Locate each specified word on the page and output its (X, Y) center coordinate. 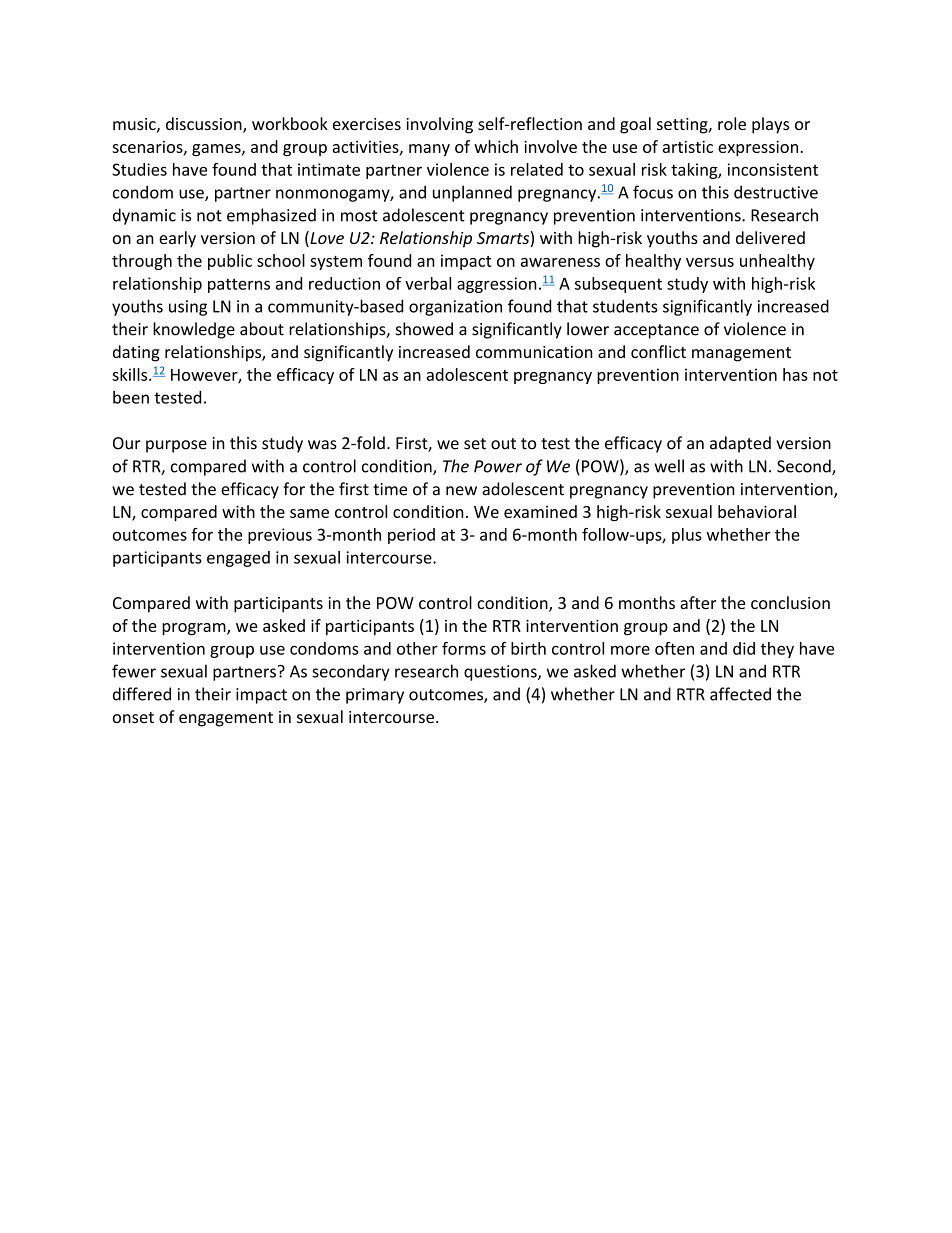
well (669, 466)
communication (534, 352)
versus (710, 262)
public (230, 262)
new (461, 491)
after (698, 602)
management (741, 354)
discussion (205, 125)
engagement (226, 719)
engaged (238, 559)
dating (136, 353)
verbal (428, 283)
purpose (176, 446)
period (411, 536)
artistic (688, 147)
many (429, 150)
